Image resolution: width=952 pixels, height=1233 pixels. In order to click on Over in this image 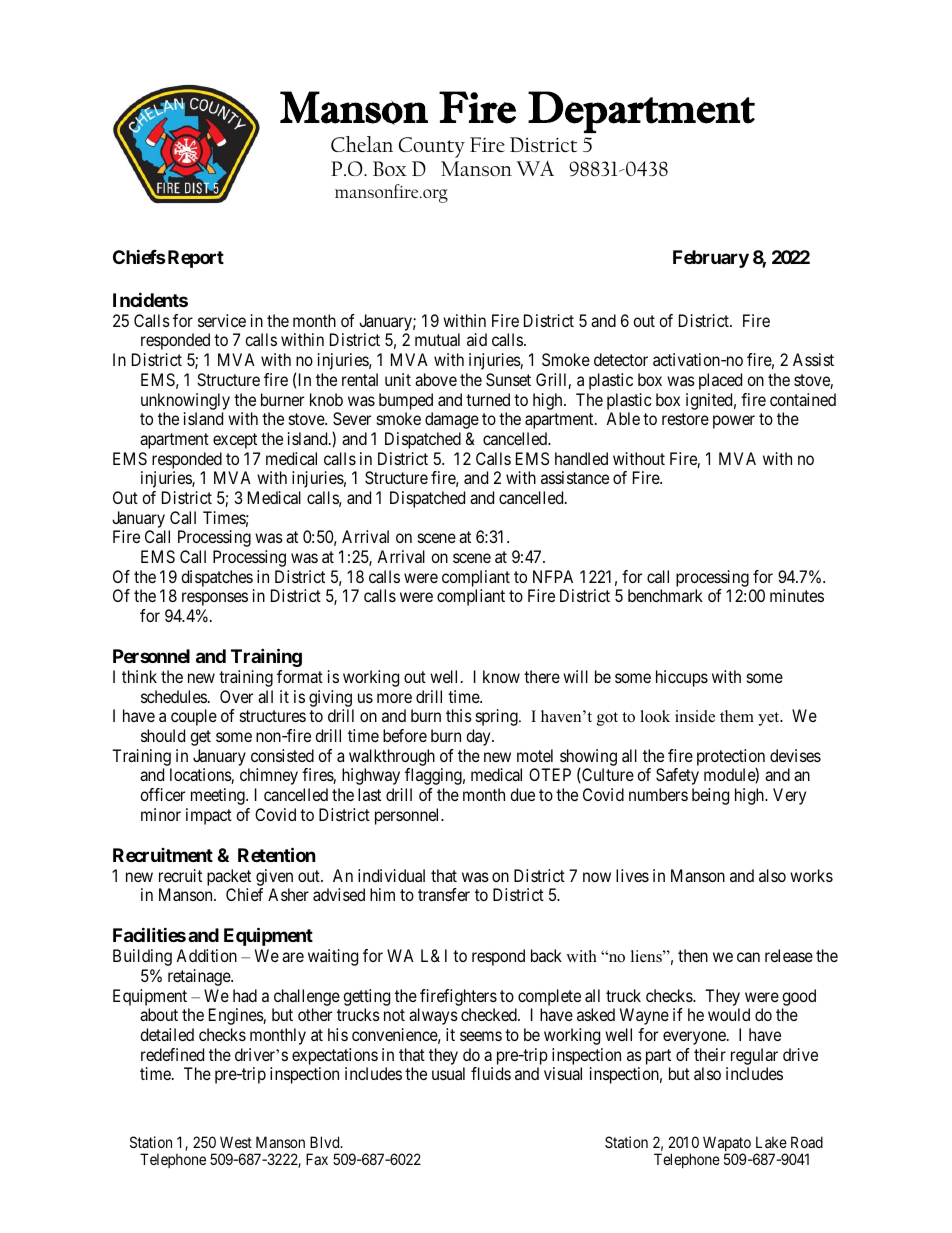, I will do `click(236, 696)`.
